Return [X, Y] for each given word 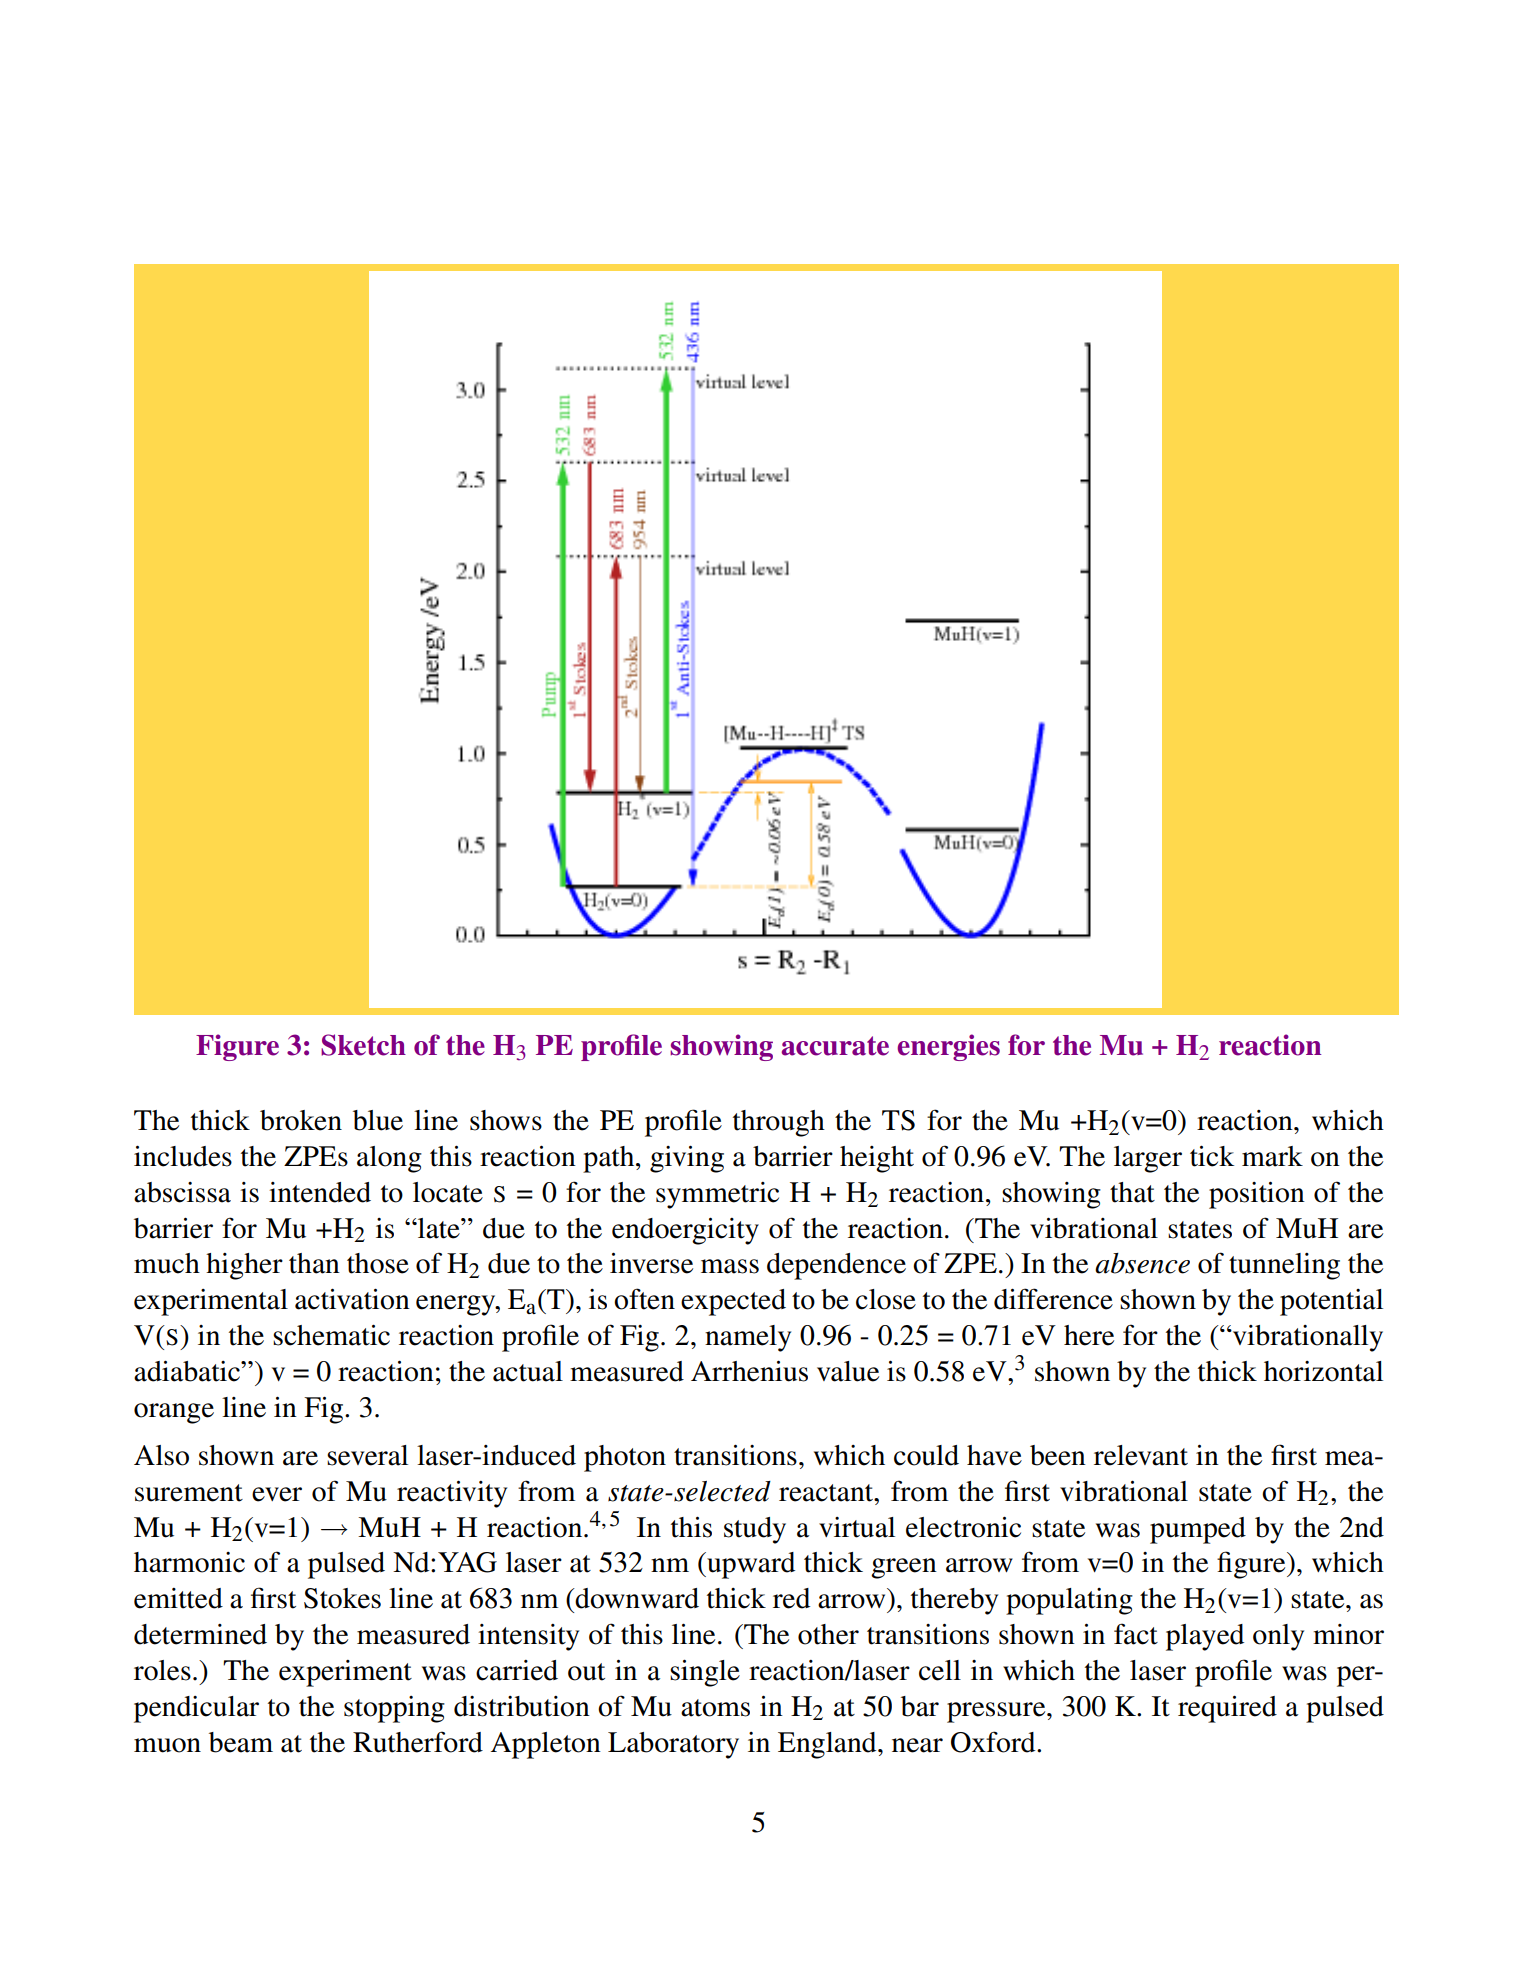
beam [241, 1742]
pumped [1198, 1530]
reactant [827, 1493]
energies [948, 1047]
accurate [835, 1046]
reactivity [452, 1494]
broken [301, 1120]
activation [352, 1299]
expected [733, 1302]
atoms [715, 1708]
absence [1142, 1263]
